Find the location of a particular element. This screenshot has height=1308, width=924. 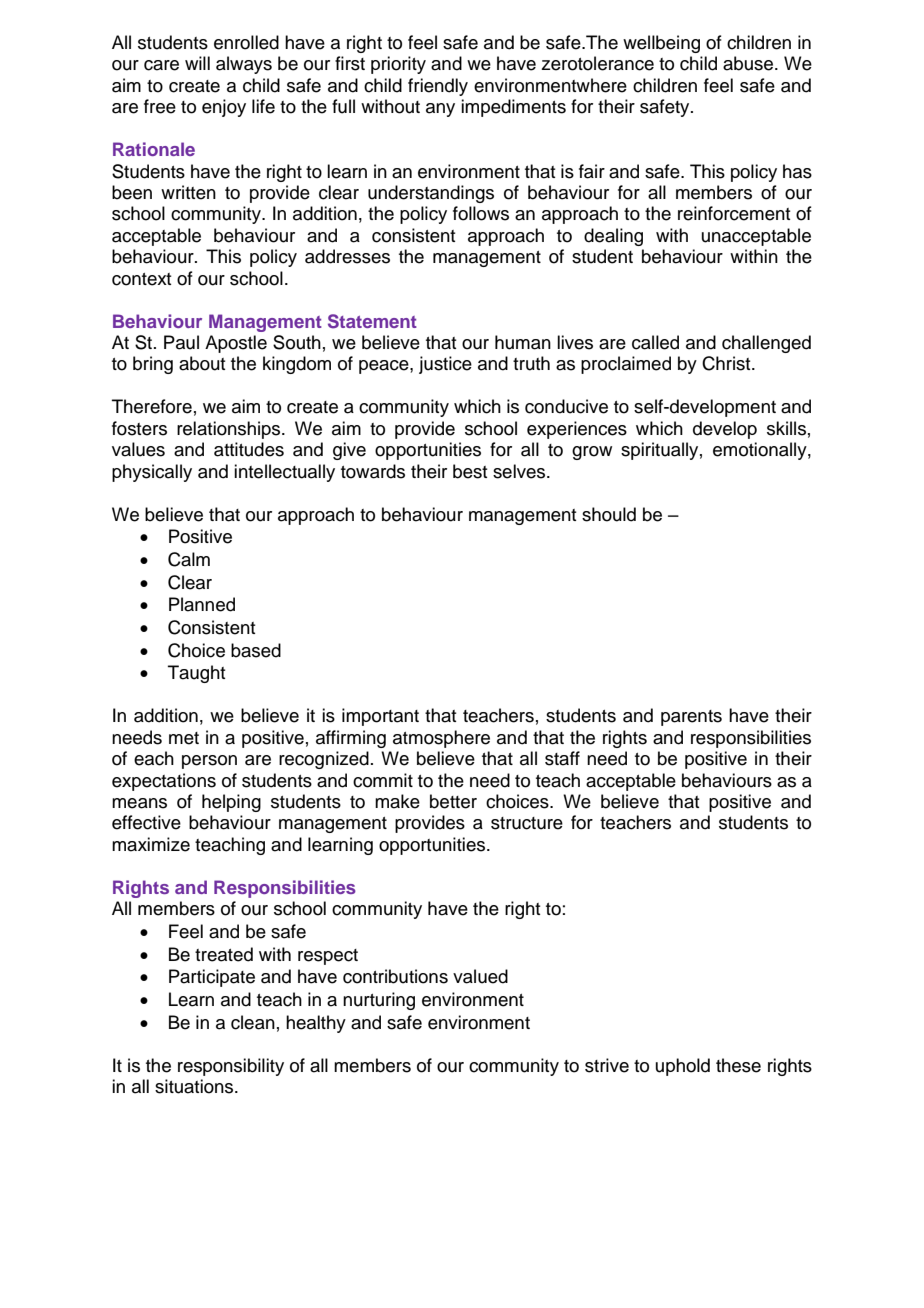

abuse is located at coordinates (749, 63).
